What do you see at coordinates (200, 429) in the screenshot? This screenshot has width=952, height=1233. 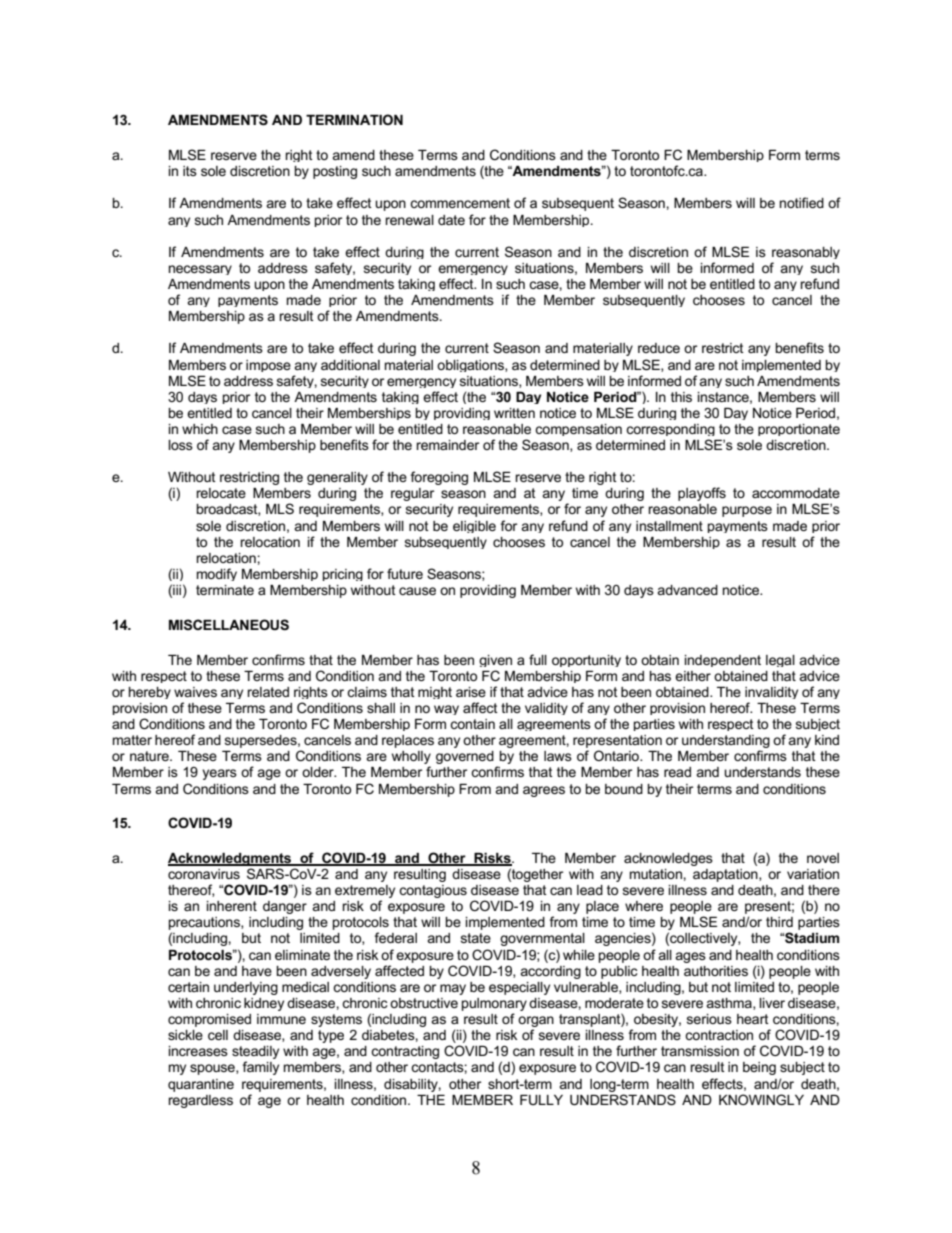 I see `which` at bounding box center [200, 429].
